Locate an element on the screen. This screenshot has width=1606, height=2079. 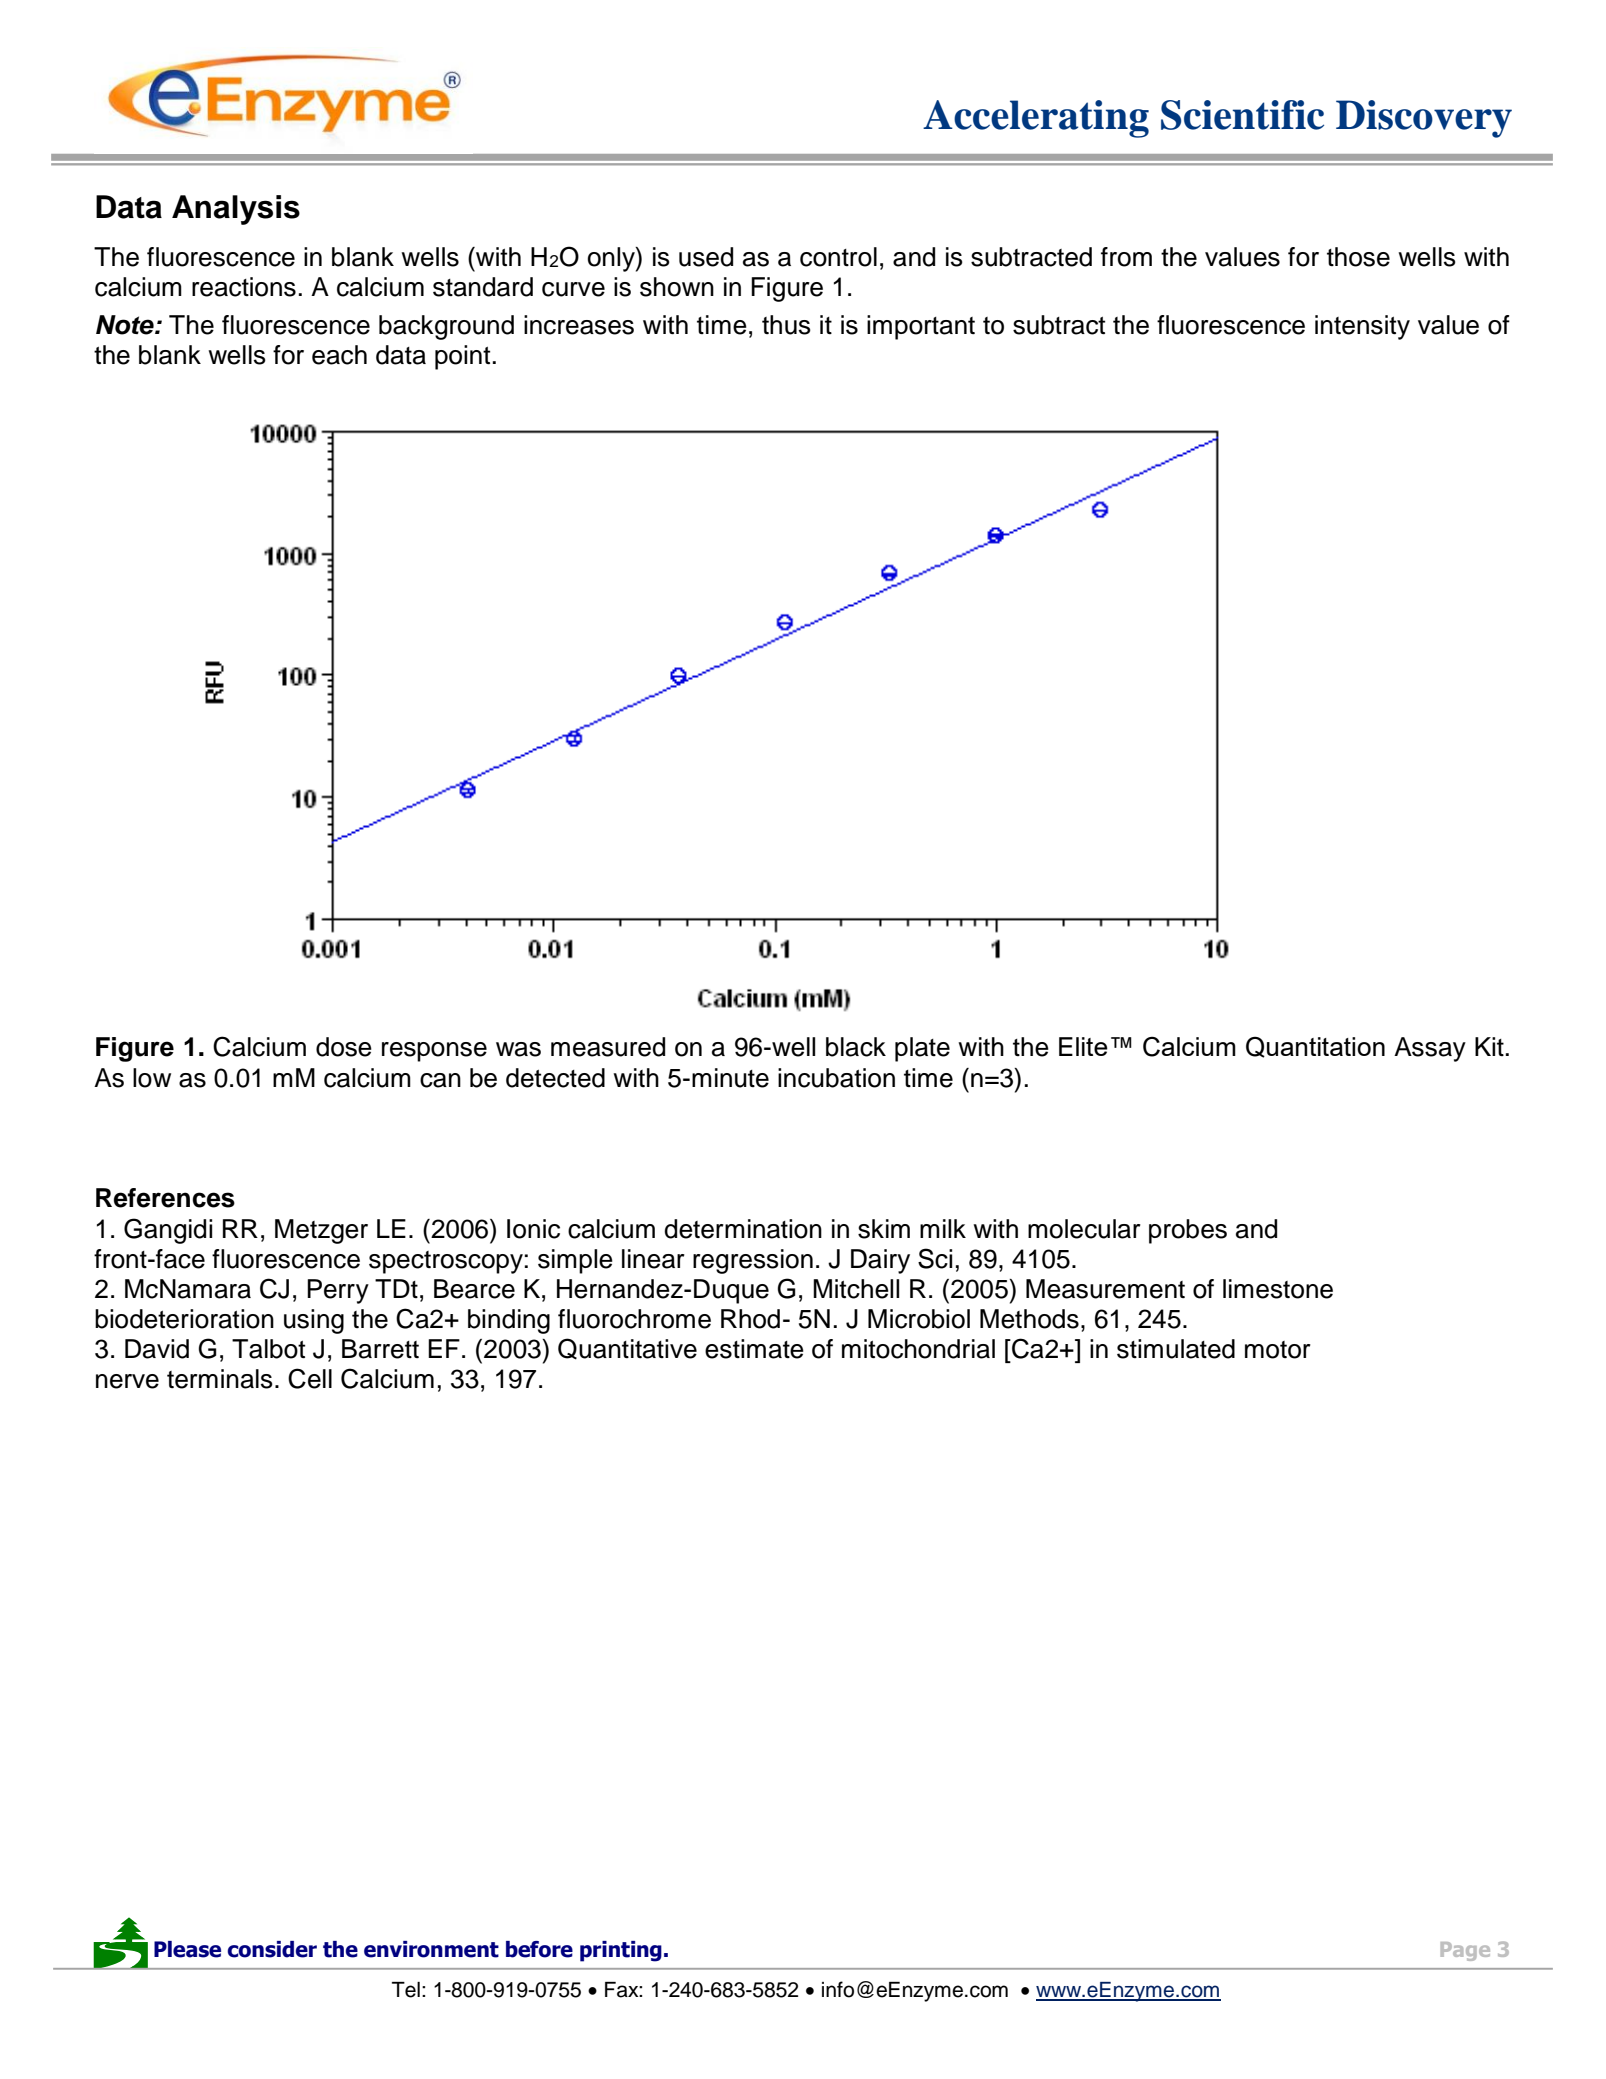
incubation is located at coordinates (836, 1078).
